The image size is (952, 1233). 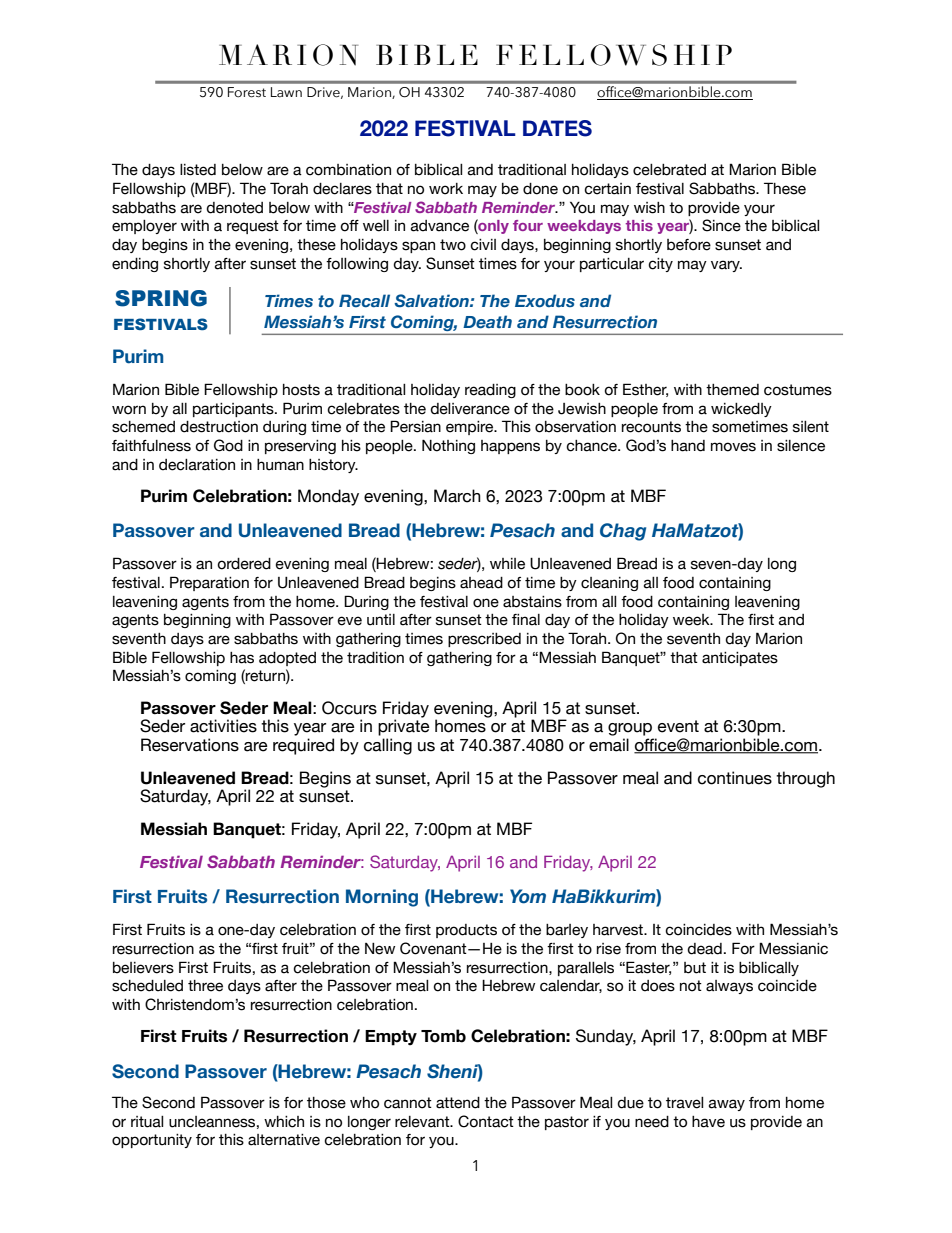 What do you see at coordinates (388, 746) in the page?
I see `calling` at bounding box center [388, 746].
